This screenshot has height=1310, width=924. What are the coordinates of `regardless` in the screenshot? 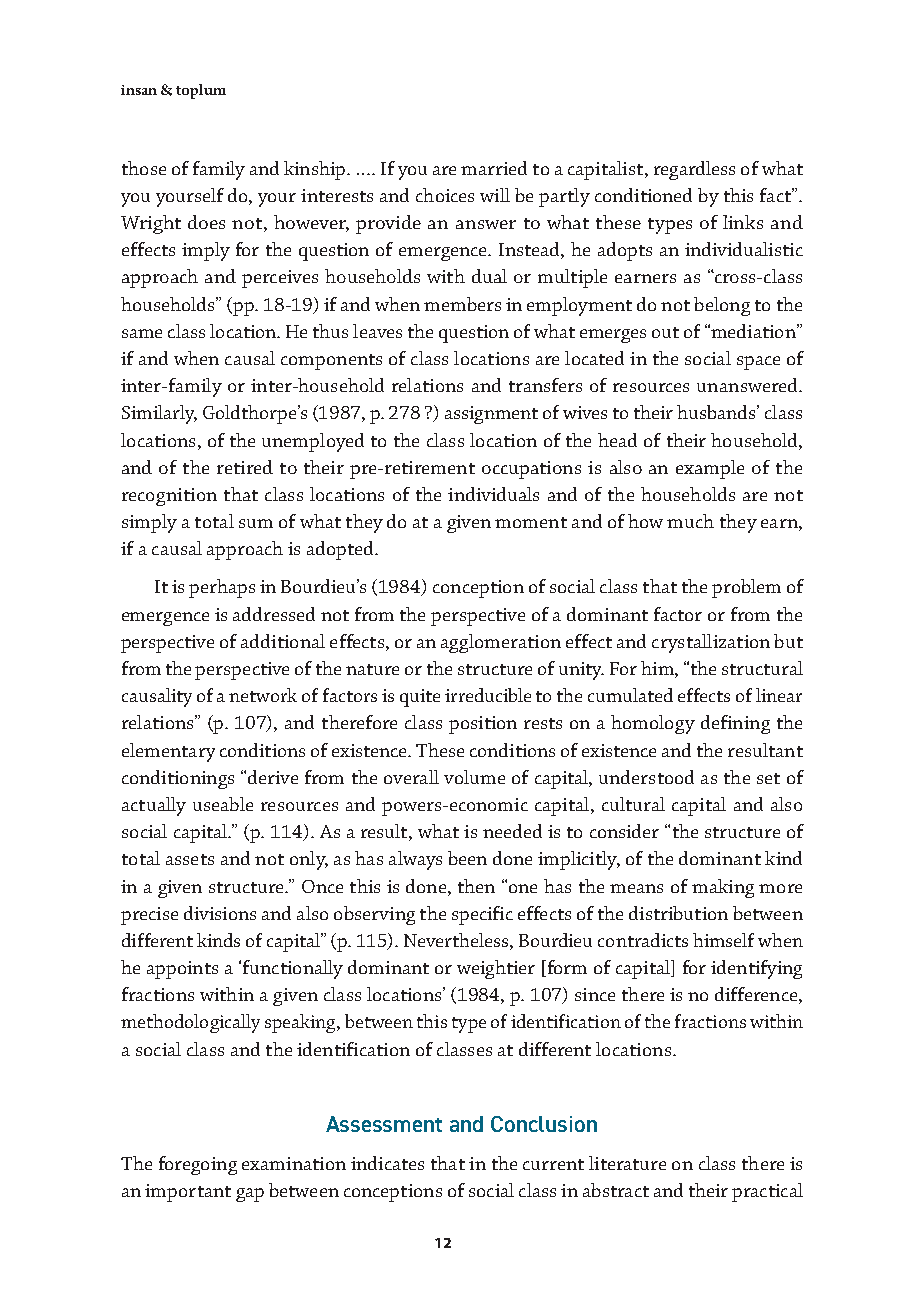 It's located at (694, 170).
